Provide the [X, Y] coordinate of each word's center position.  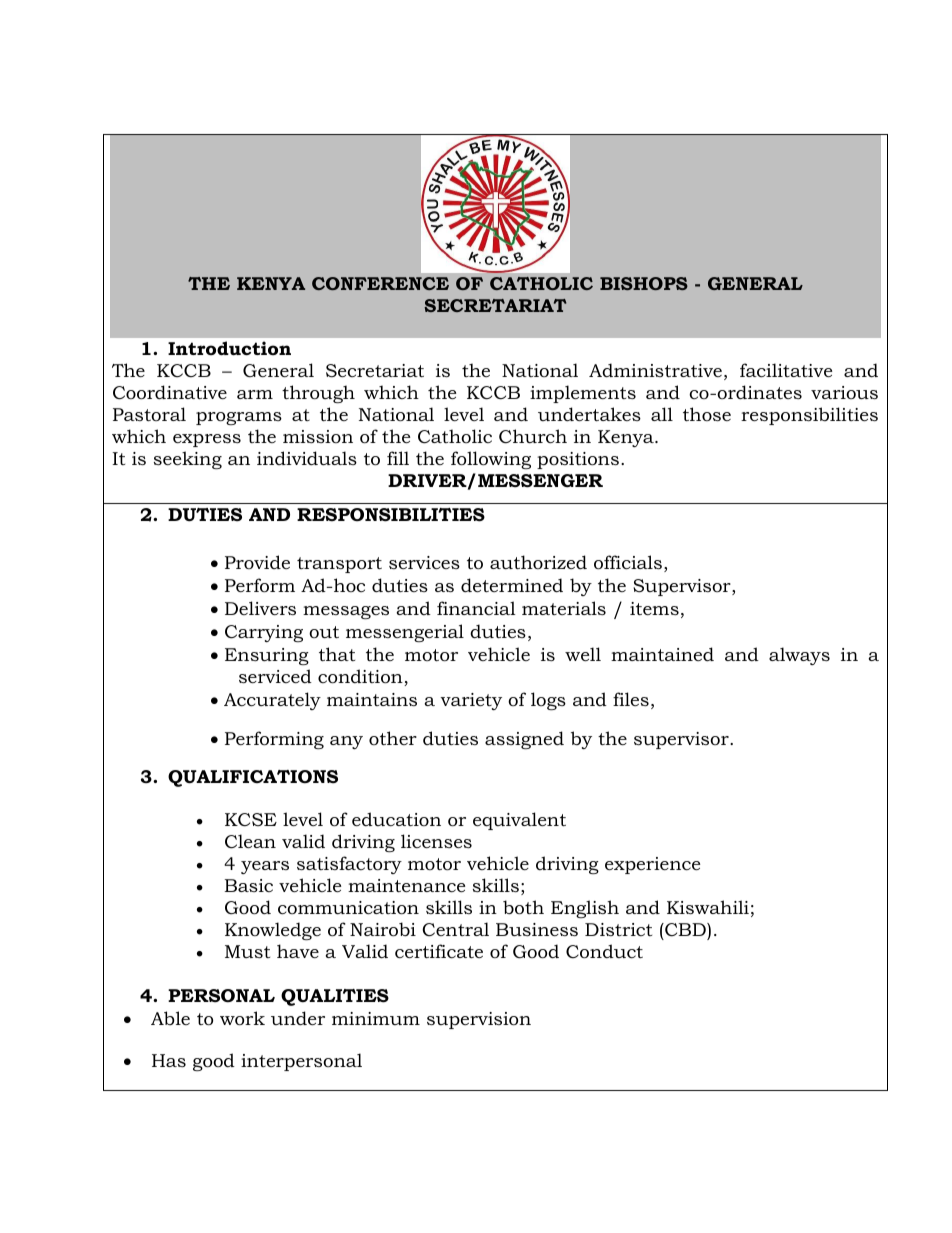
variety [471, 701]
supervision [479, 1020]
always [799, 656]
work [242, 1018]
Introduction [229, 348]
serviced [275, 676]
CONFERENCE [380, 283]
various [844, 392]
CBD [685, 930]
